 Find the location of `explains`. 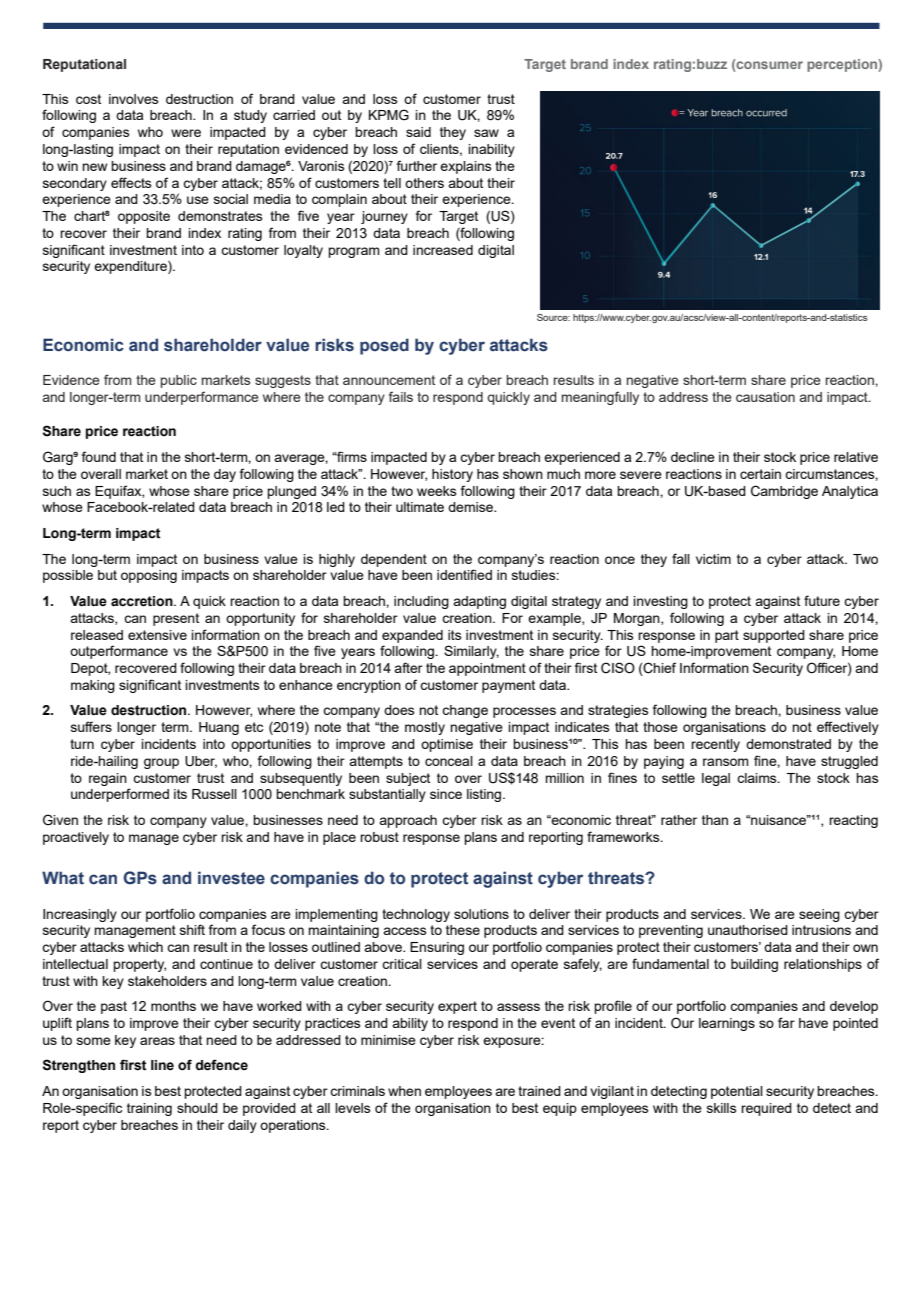

explains is located at coordinates (466, 167).
